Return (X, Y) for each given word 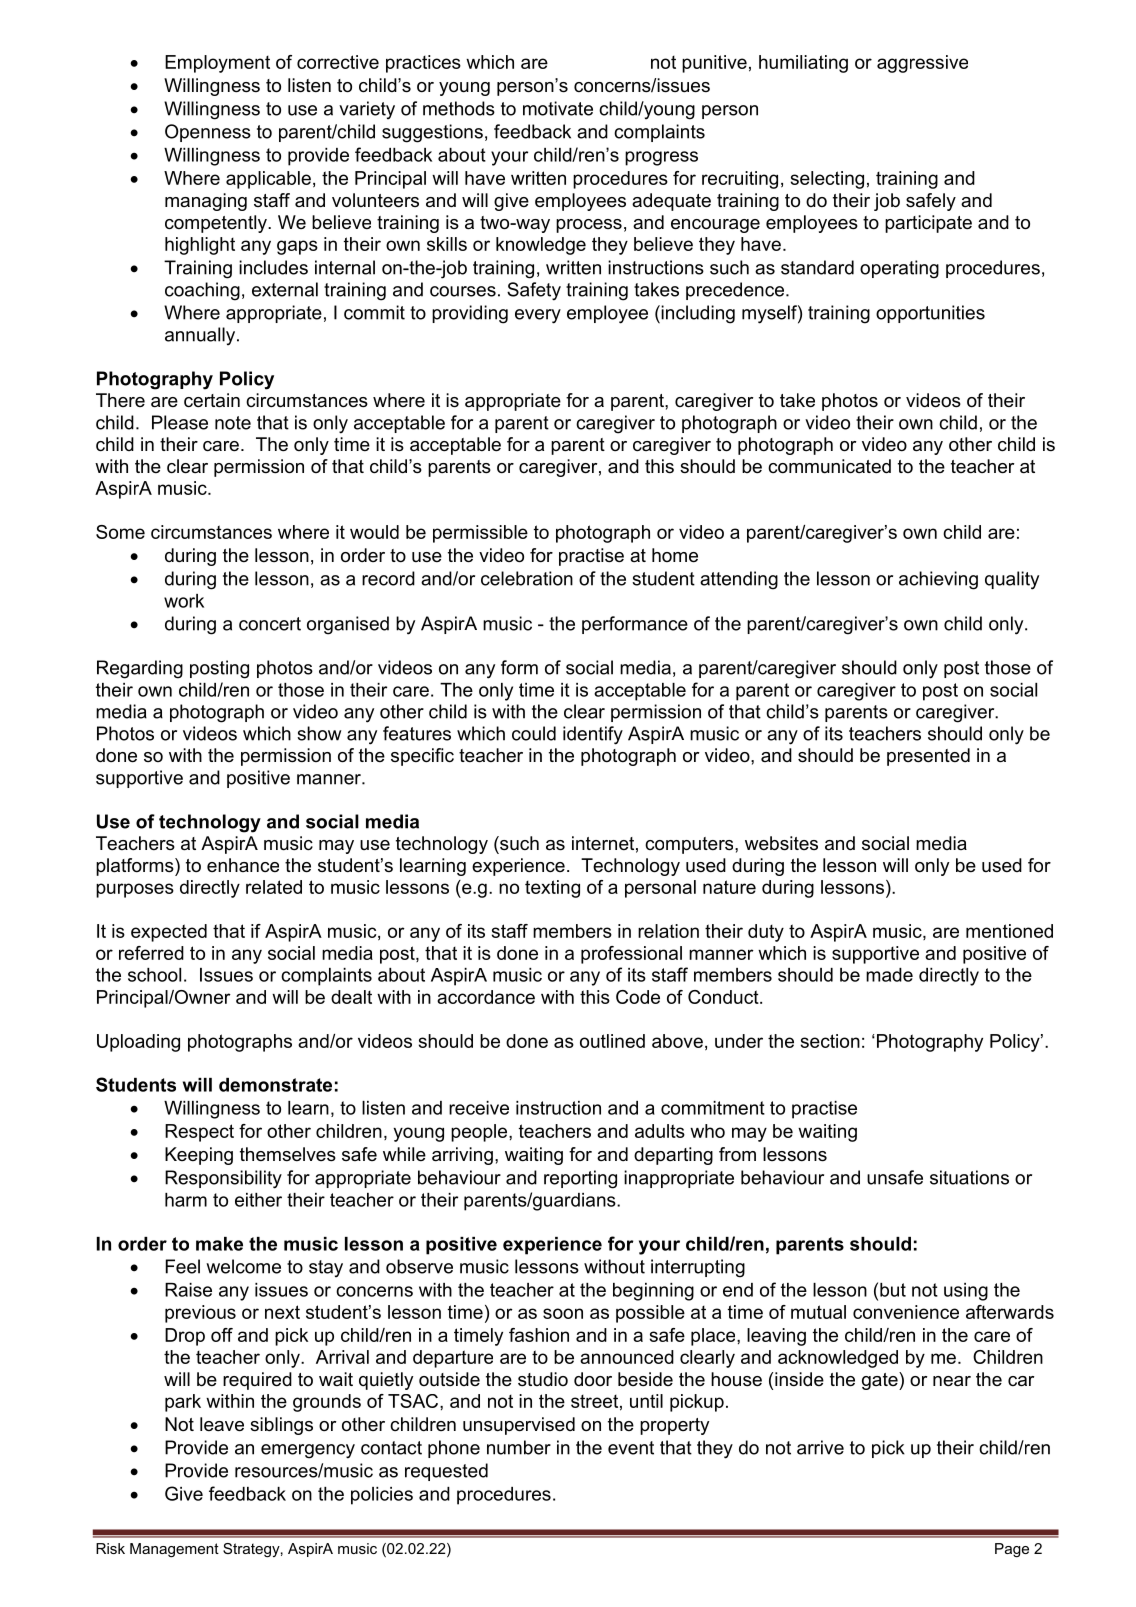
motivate (558, 108)
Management (174, 1550)
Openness (208, 133)
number (519, 1447)
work (184, 601)
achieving (938, 580)
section (830, 1041)
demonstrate (275, 1085)
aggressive (922, 64)
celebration (527, 578)
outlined (612, 1041)
